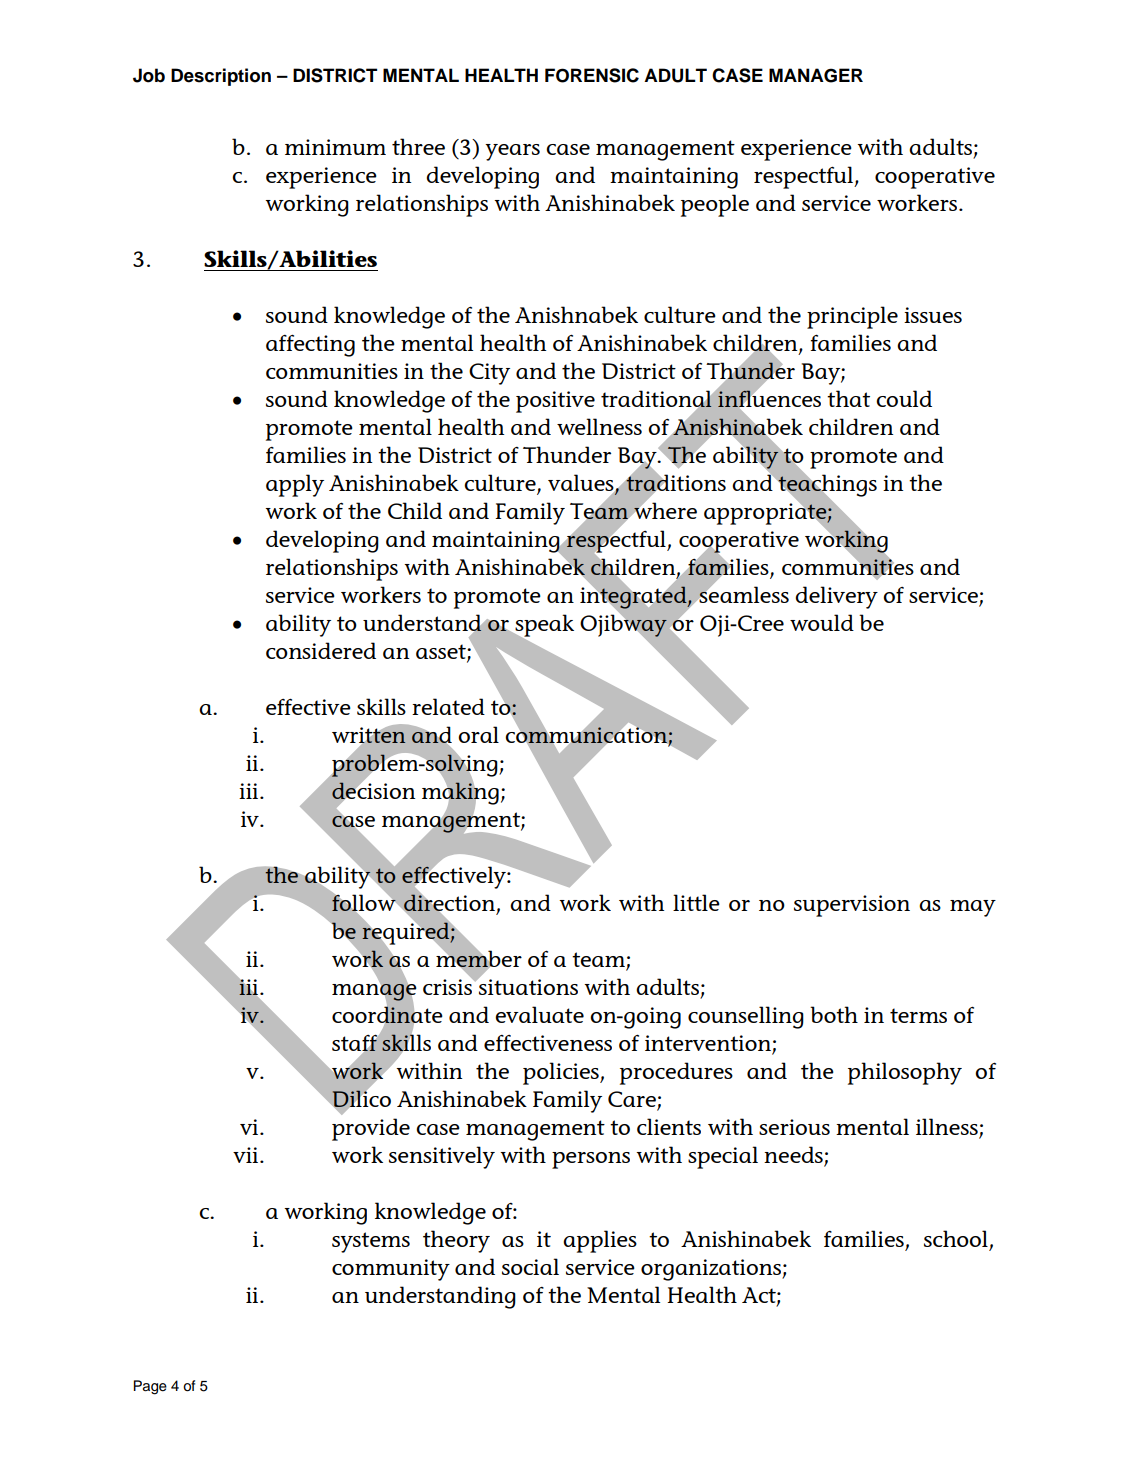  I want to click on Description, so click(221, 77).
